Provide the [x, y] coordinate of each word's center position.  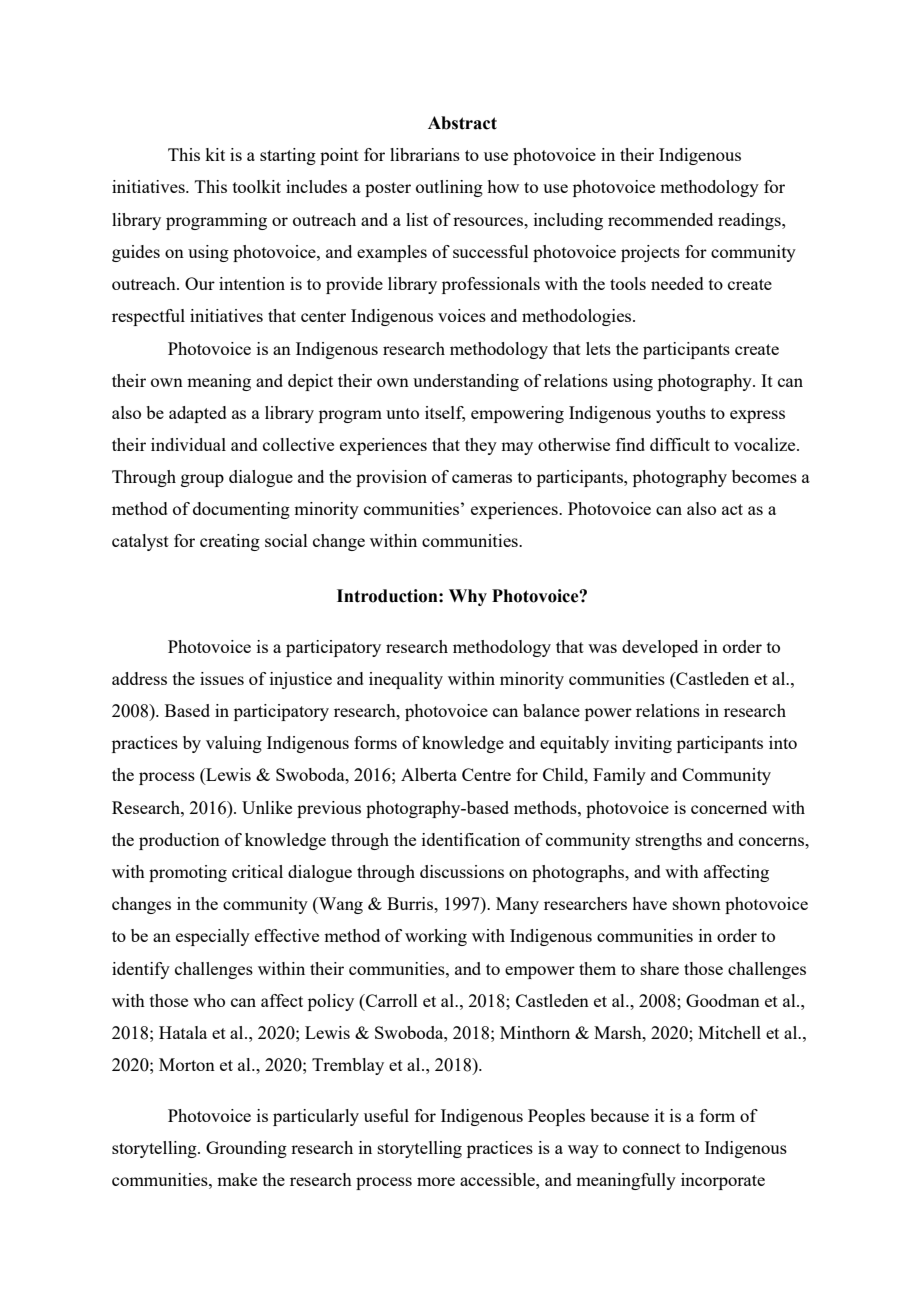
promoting [188, 873]
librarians [425, 154]
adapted [198, 414]
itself [445, 413]
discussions [462, 871]
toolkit [257, 186]
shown [697, 903]
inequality [406, 680]
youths [681, 414]
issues [222, 678]
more [436, 1181]
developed [660, 648]
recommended [660, 219]
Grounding [246, 1149]
